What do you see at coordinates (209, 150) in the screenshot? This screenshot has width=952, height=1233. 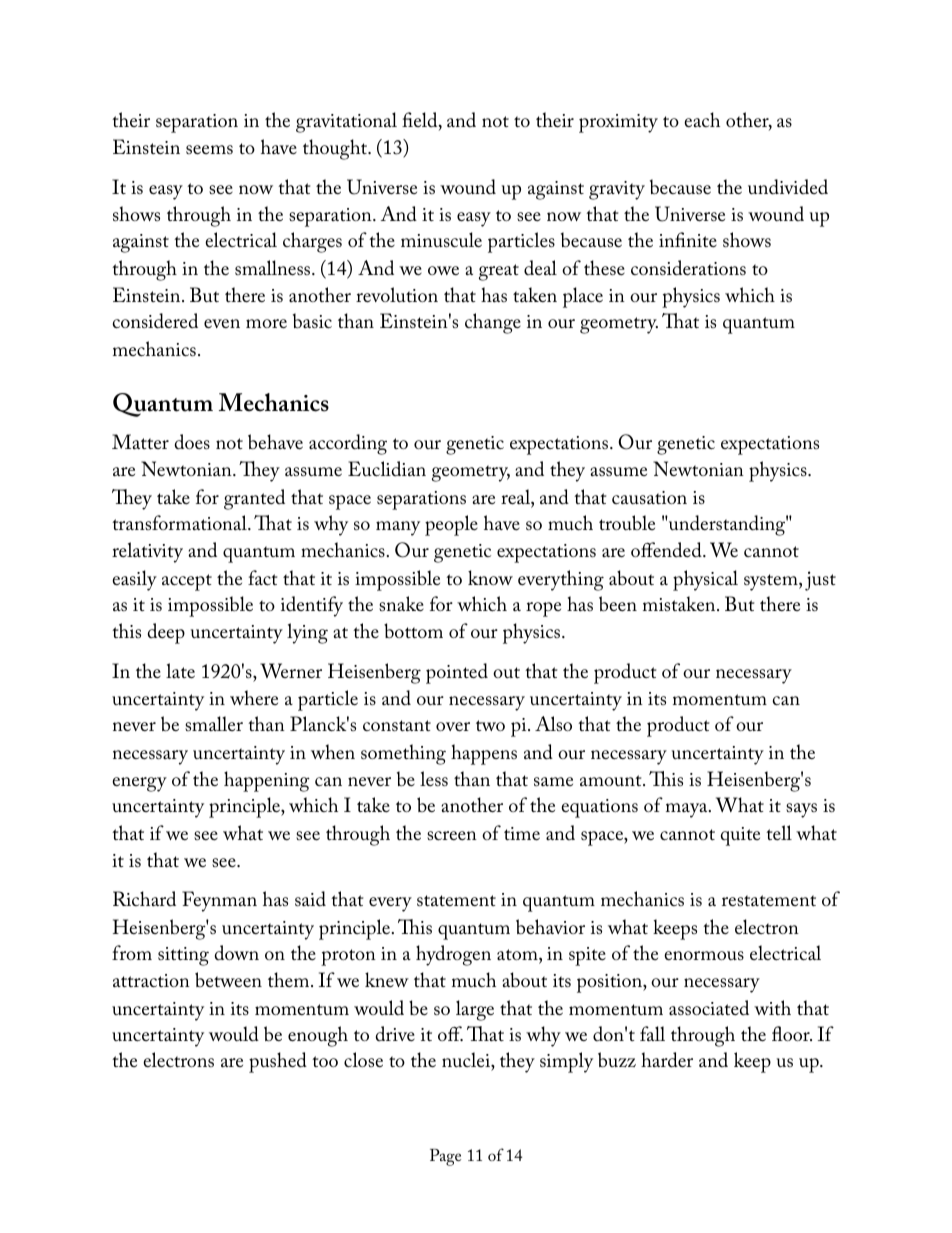 I see `seems` at bounding box center [209, 150].
